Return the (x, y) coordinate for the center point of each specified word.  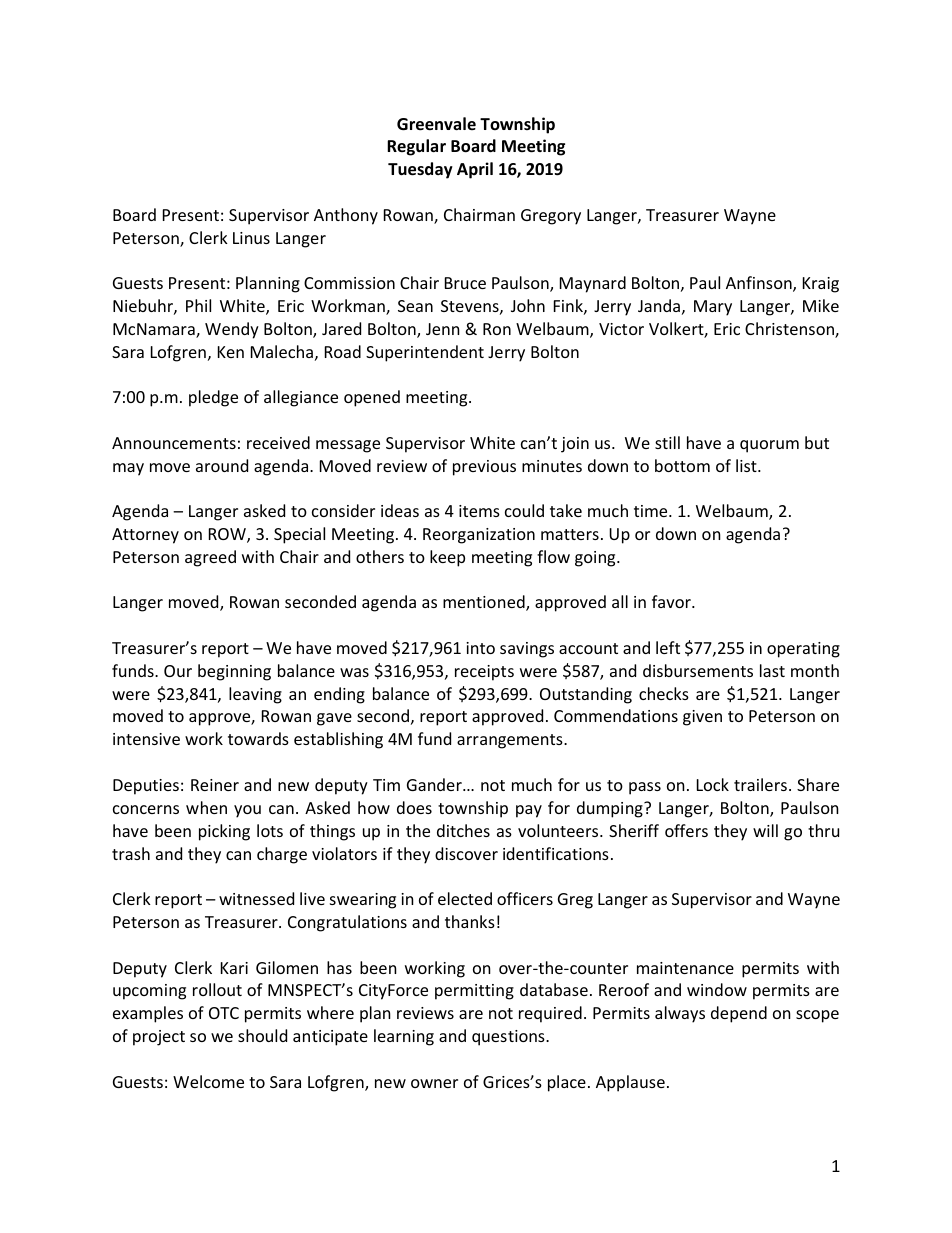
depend (739, 1014)
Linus (251, 238)
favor (672, 601)
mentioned (485, 603)
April (475, 170)
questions (509, 1038)
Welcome (208, 1081)
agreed (210, 558)
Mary (713, 308)
